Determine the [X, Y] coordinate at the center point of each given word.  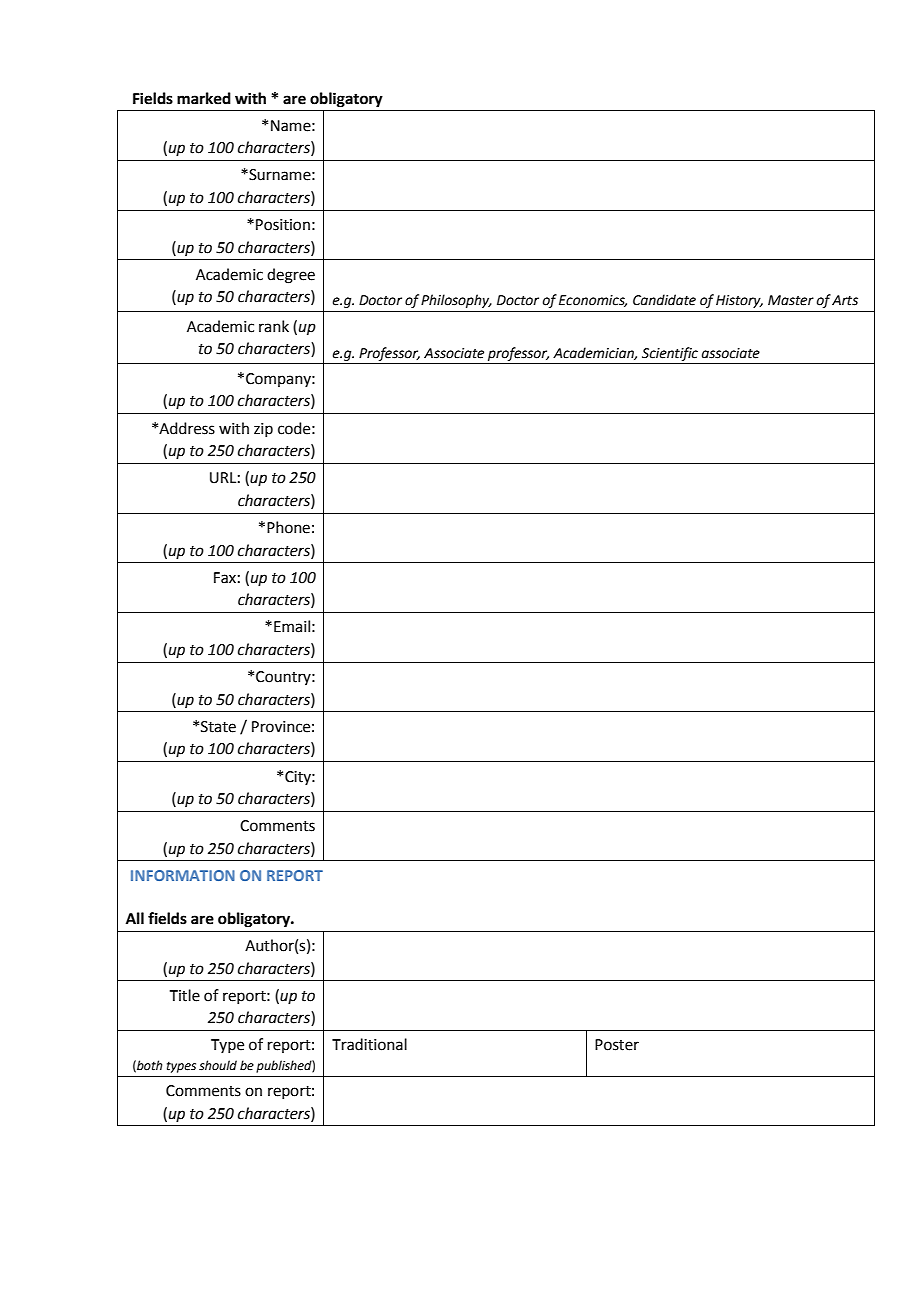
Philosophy [456, 301]
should [218, 1065]
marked [204, 98]
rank [274, 326]
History [739, 301]
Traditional [369, 1044]
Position [283, 225]
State [218, 727]
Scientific [670, 354]
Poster [617, 1045]
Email [292, 626]
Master [791, 300]
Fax [225, 578]
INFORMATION [183, 875]
